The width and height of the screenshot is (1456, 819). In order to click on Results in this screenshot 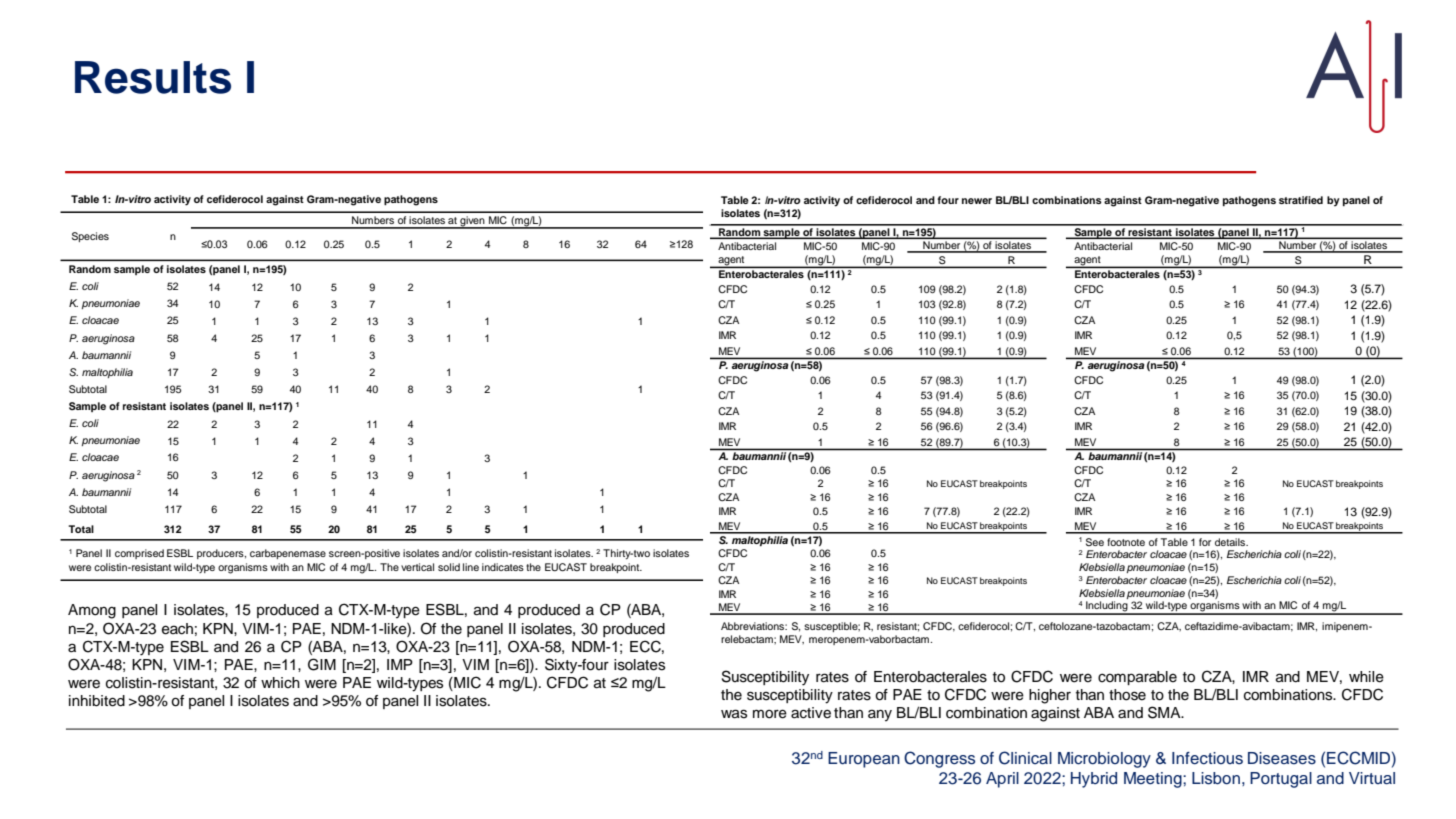, I will do `click(153, 77)`.
